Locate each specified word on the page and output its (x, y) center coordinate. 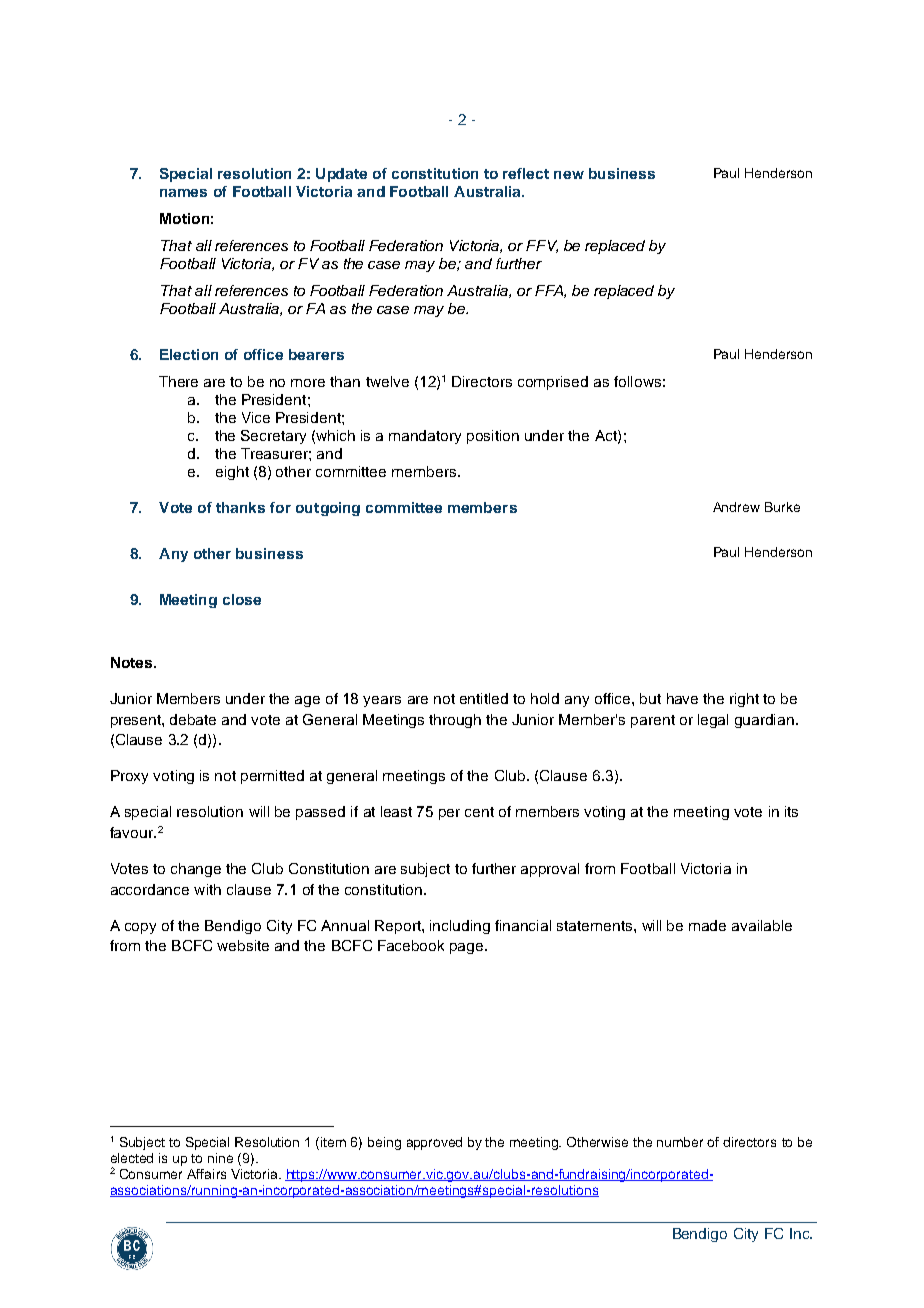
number (680, 1142)
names (183, 193)
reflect (526, 173)
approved (434, 1143)
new (569, 175)
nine (220, 1158)
